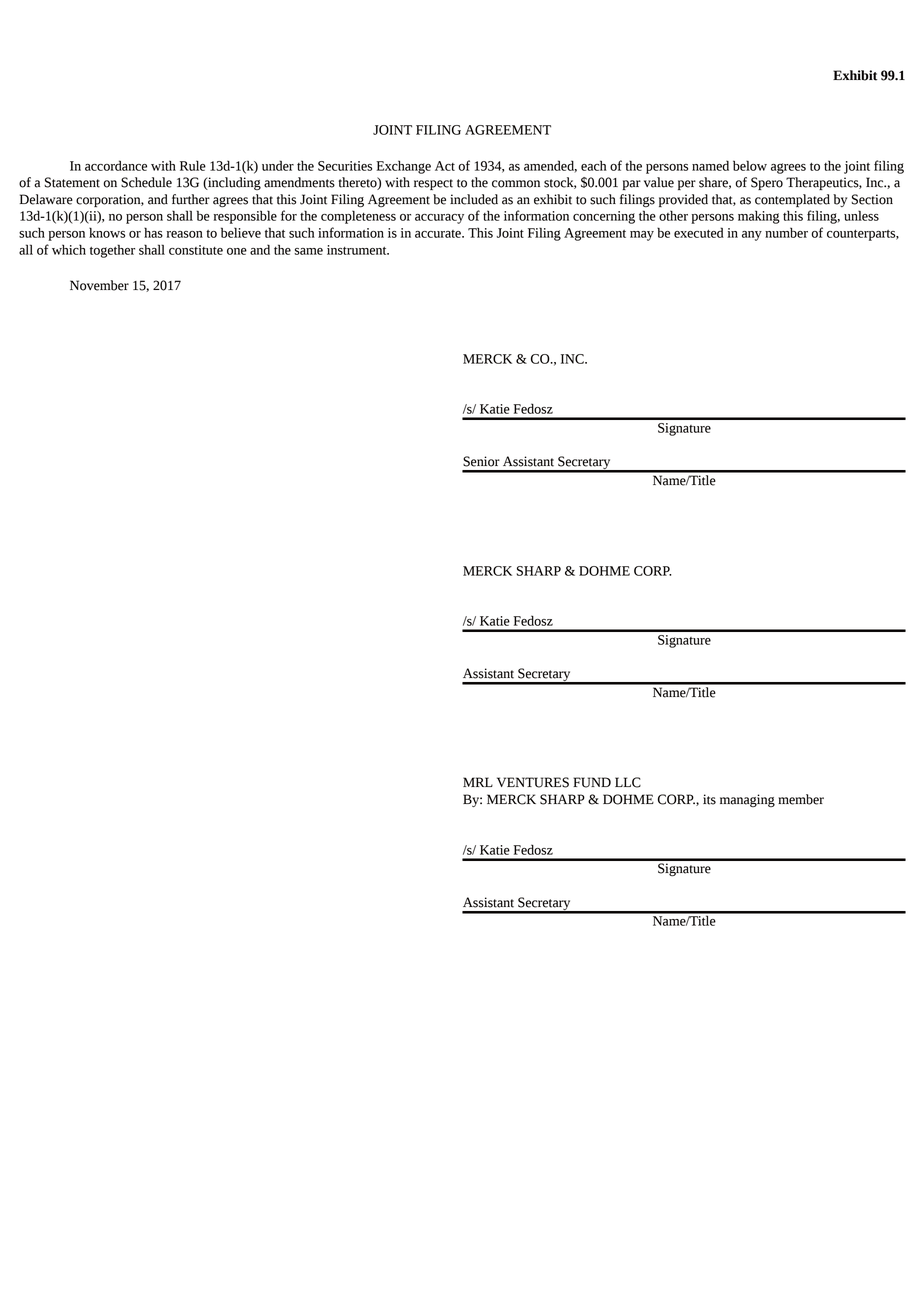 The width and height of the screenshot is (924, 1308). I want to click on Spero, so click(767, 183).
